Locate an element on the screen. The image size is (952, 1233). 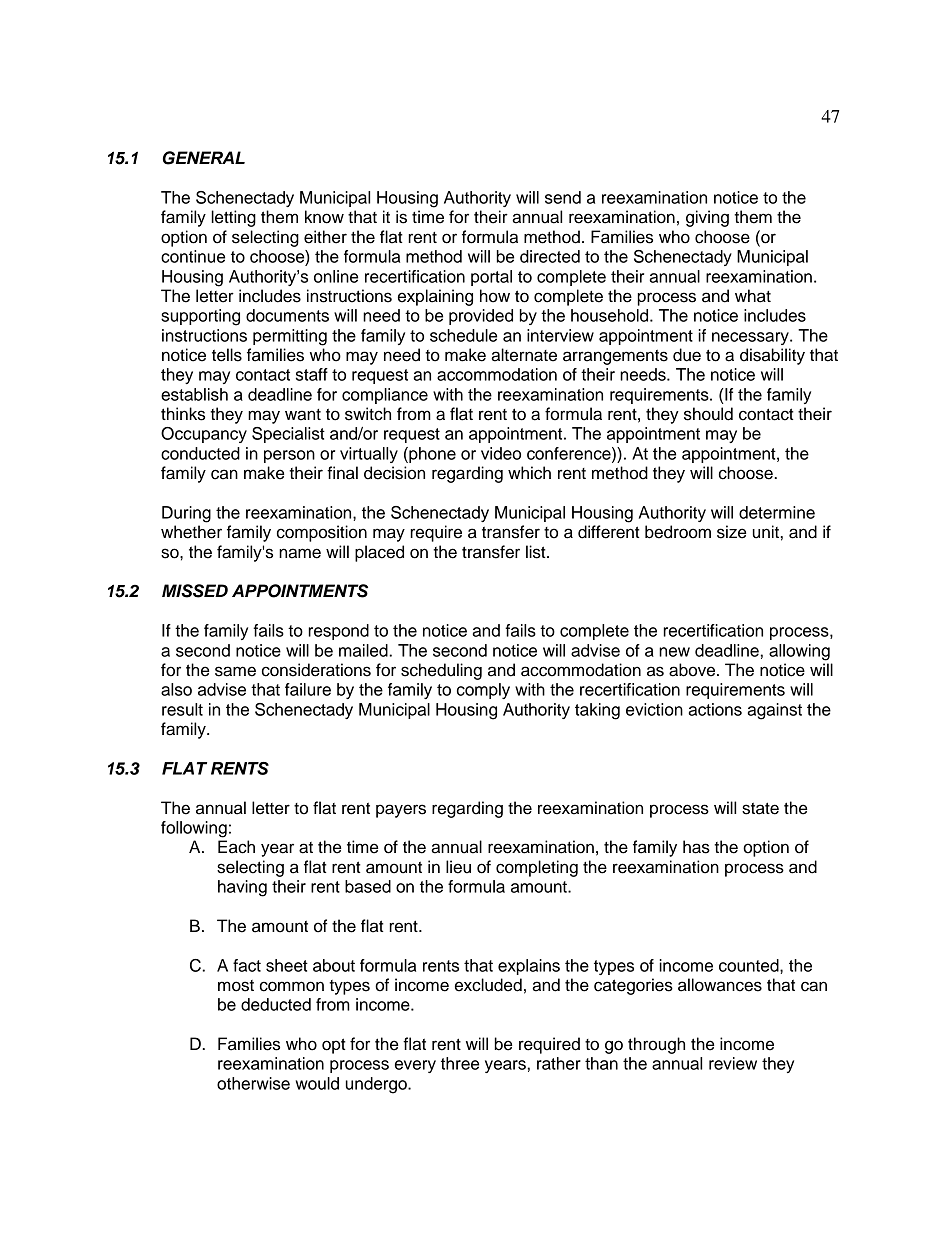
same is located at coordinates (235, 671).
